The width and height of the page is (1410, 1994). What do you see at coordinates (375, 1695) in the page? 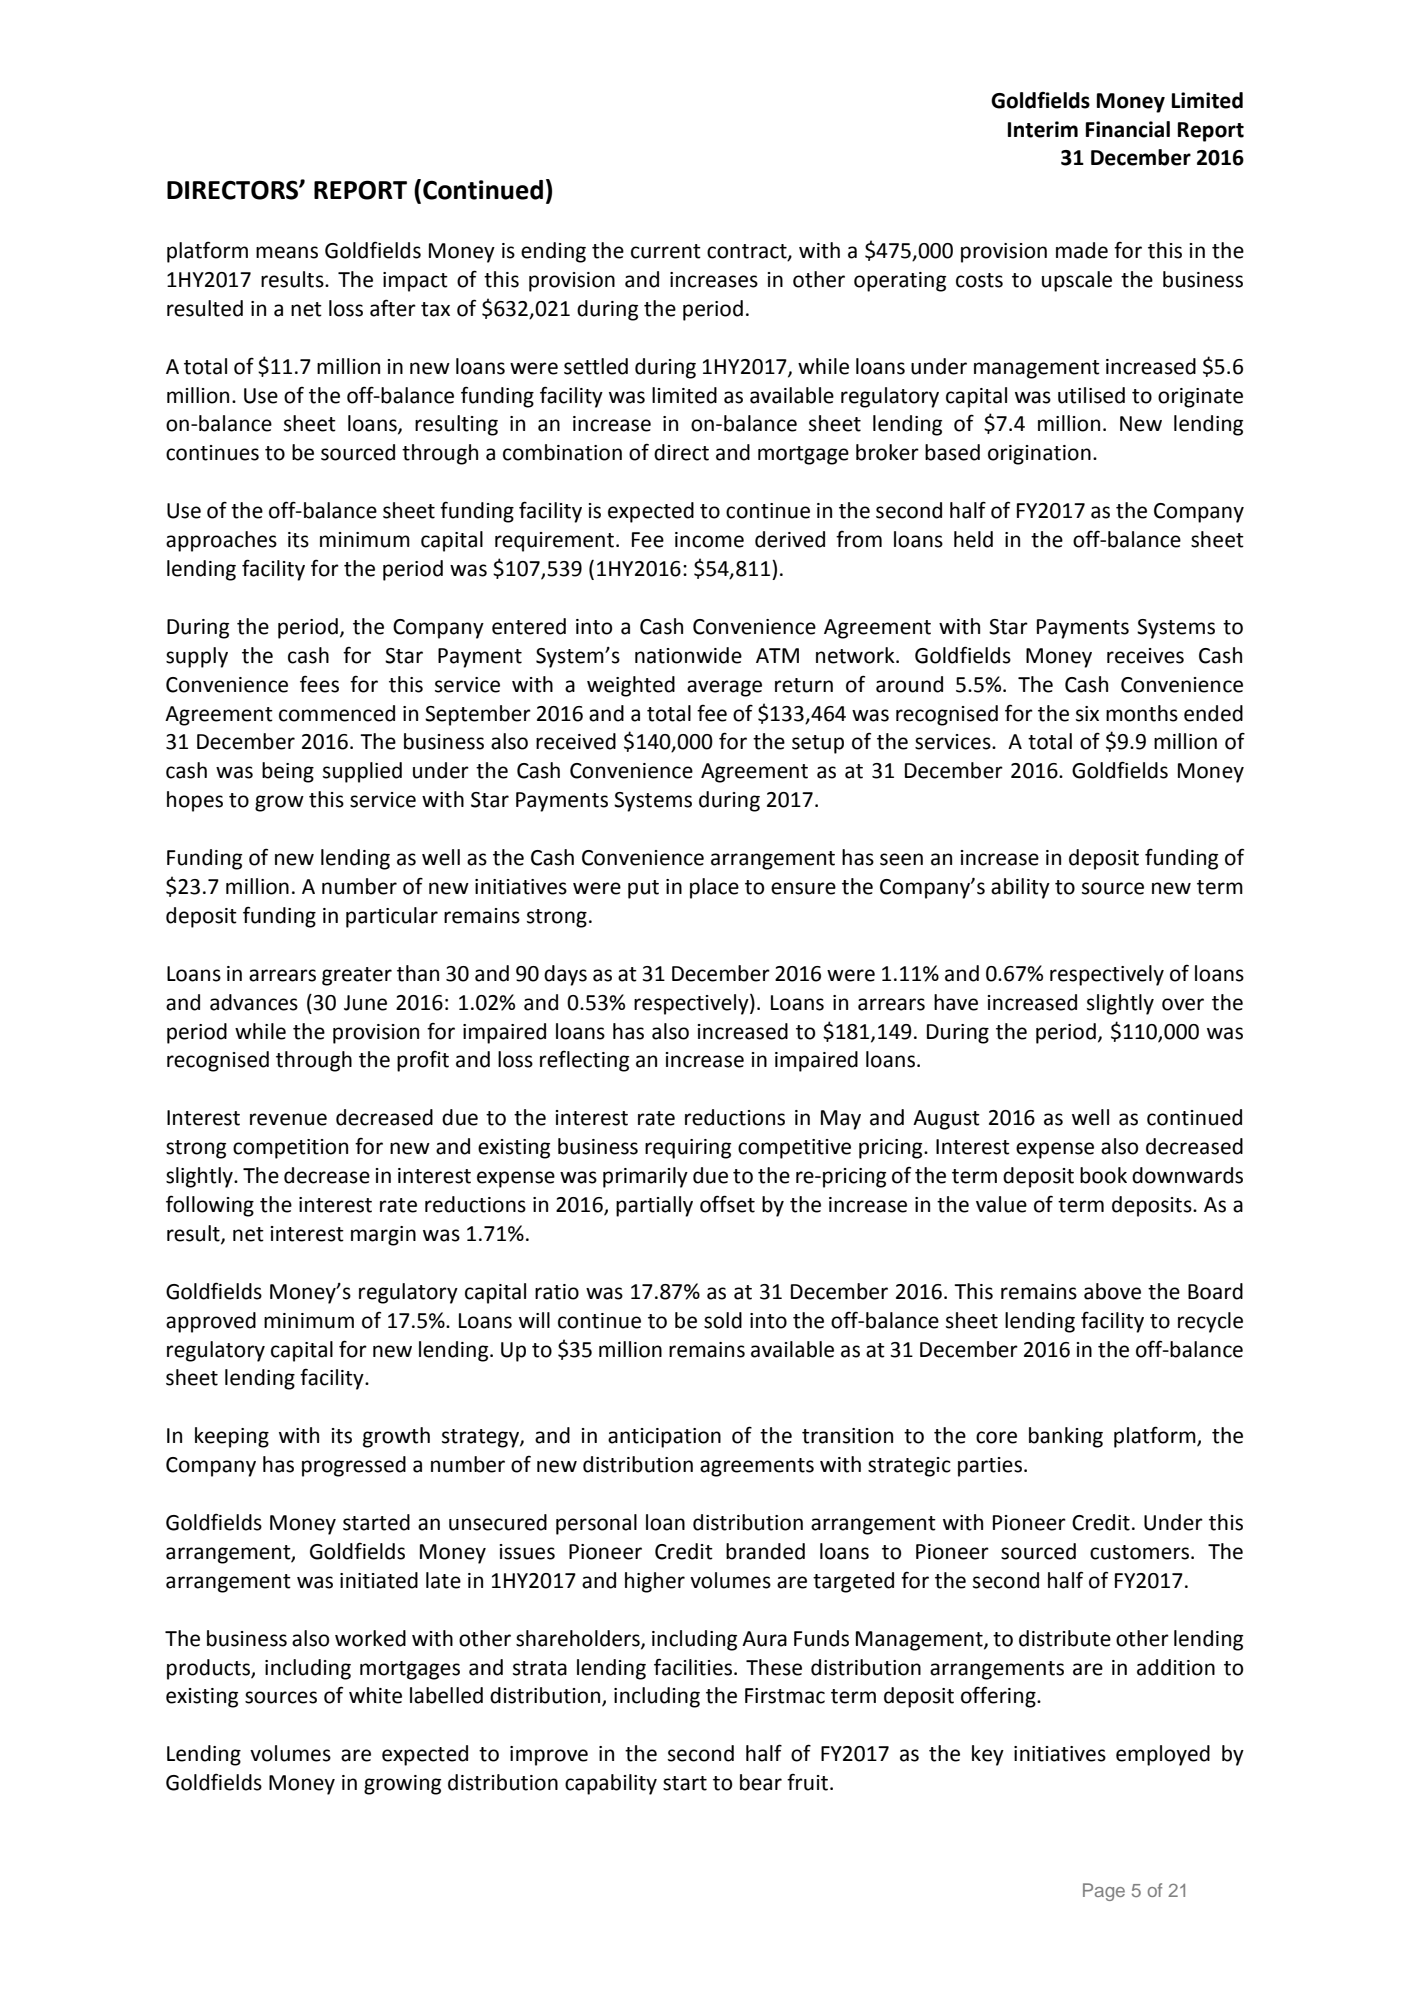
I see `white` at bounding box center [375, 1695].
